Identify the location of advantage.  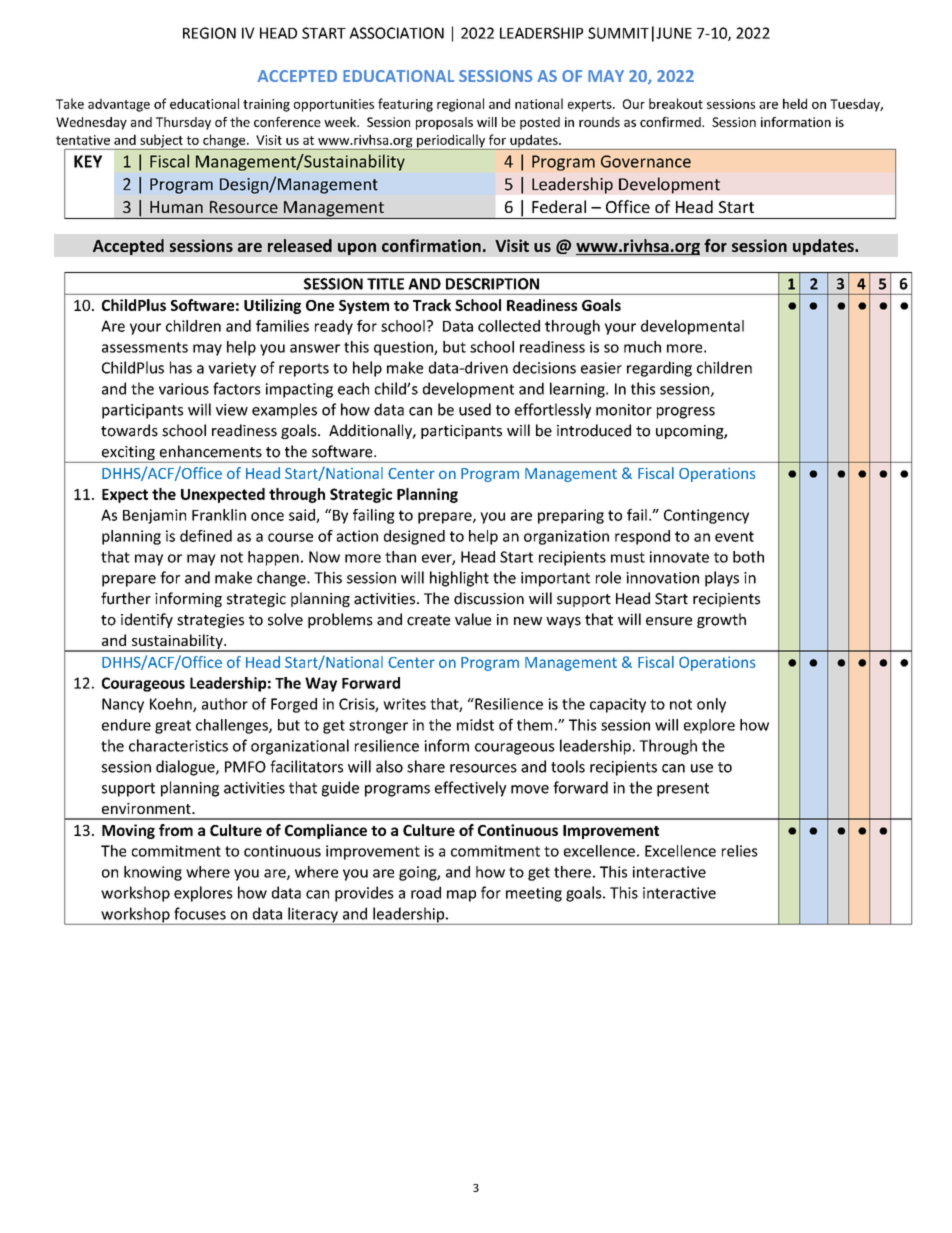
(119, 105).
